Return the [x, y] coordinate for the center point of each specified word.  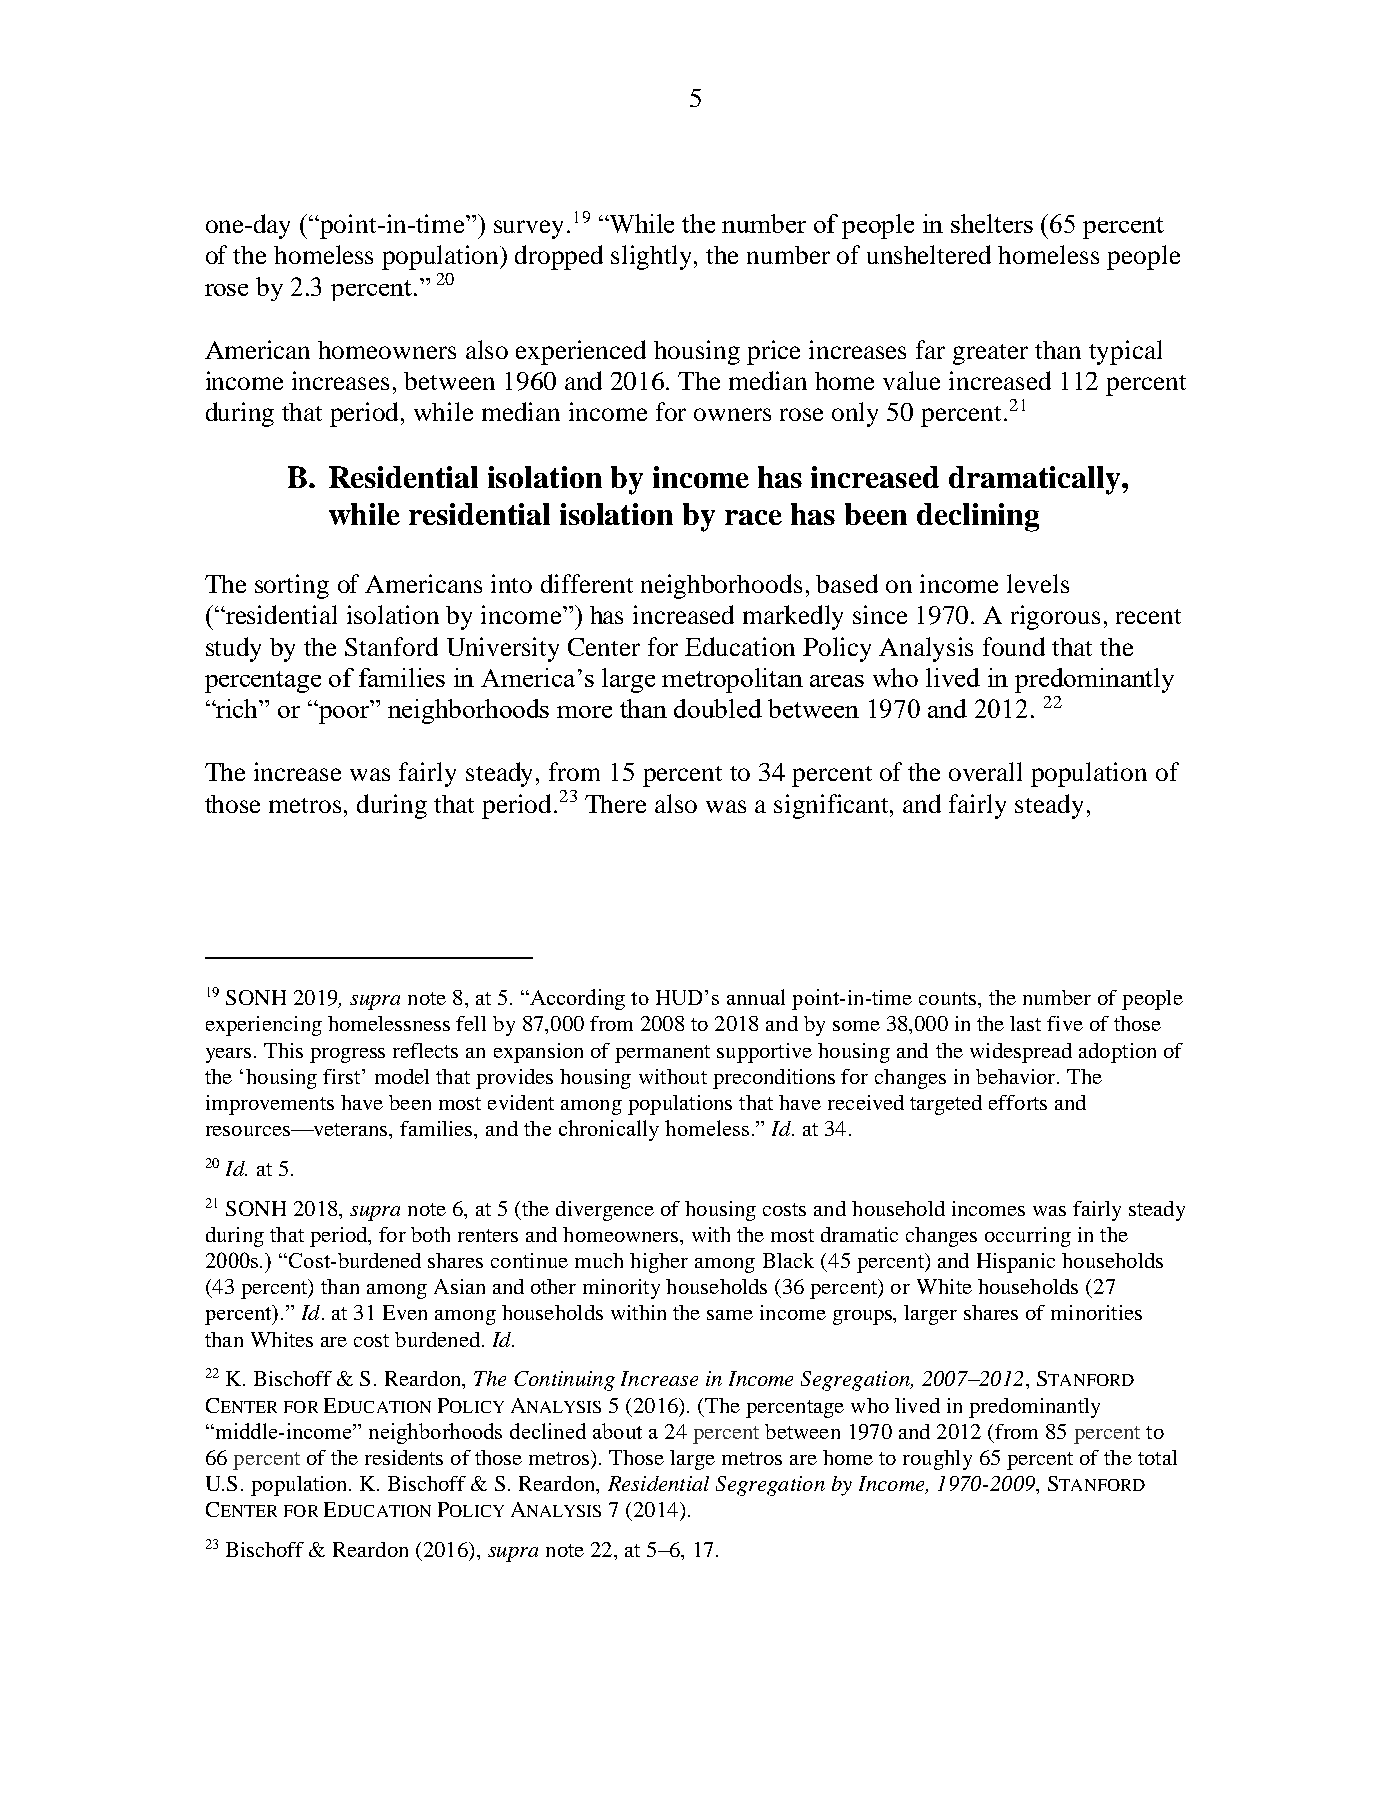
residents [404, 1457]
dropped [559, 257]
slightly [653, 257]
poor [343, 714]
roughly [937, 1460]
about [617, 1431]
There [615, 804]
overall [985, 771]
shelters [992, 223]
